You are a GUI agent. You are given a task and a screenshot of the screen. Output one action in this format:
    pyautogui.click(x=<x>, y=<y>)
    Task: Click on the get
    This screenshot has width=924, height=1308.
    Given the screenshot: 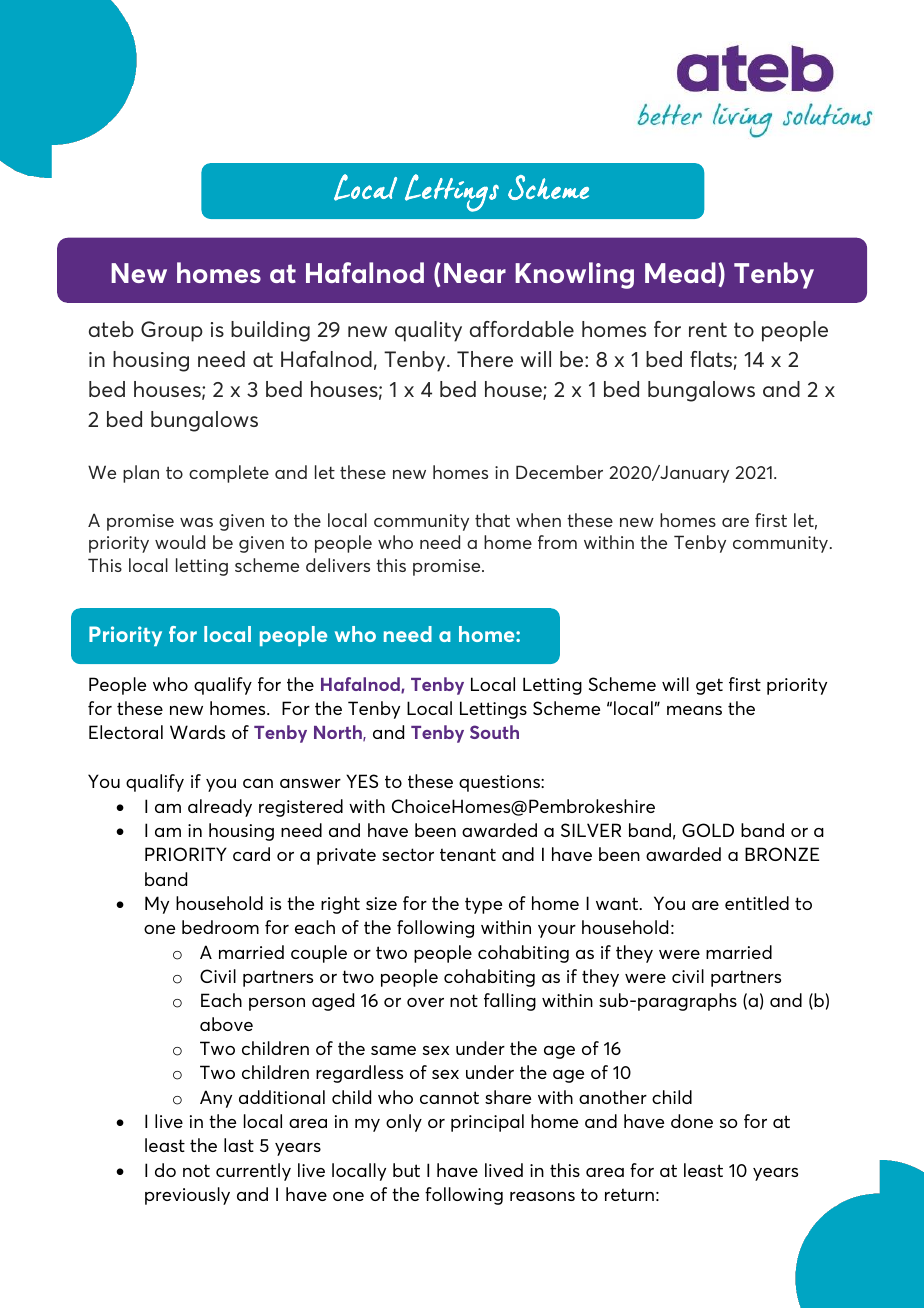 What is the action you would take?
    pyautogui.click(x=709, y=686)
